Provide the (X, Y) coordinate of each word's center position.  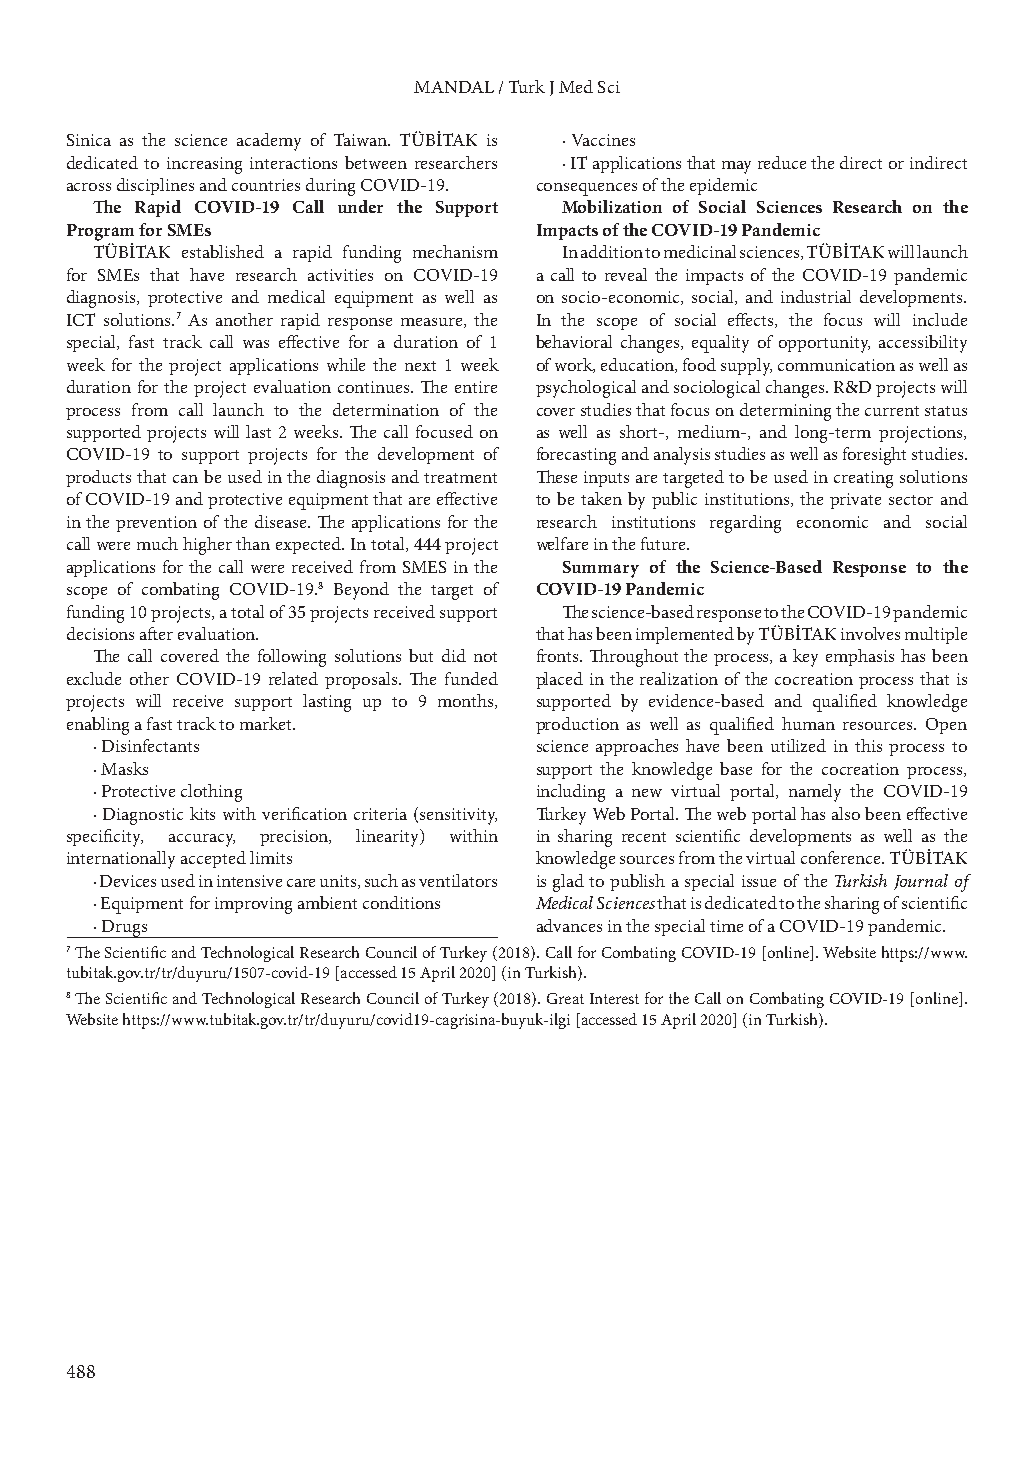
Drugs (124, 929)
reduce (782, 162)
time (726, 926)
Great (565, 998)
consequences (587, 189)
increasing (204, 165)
